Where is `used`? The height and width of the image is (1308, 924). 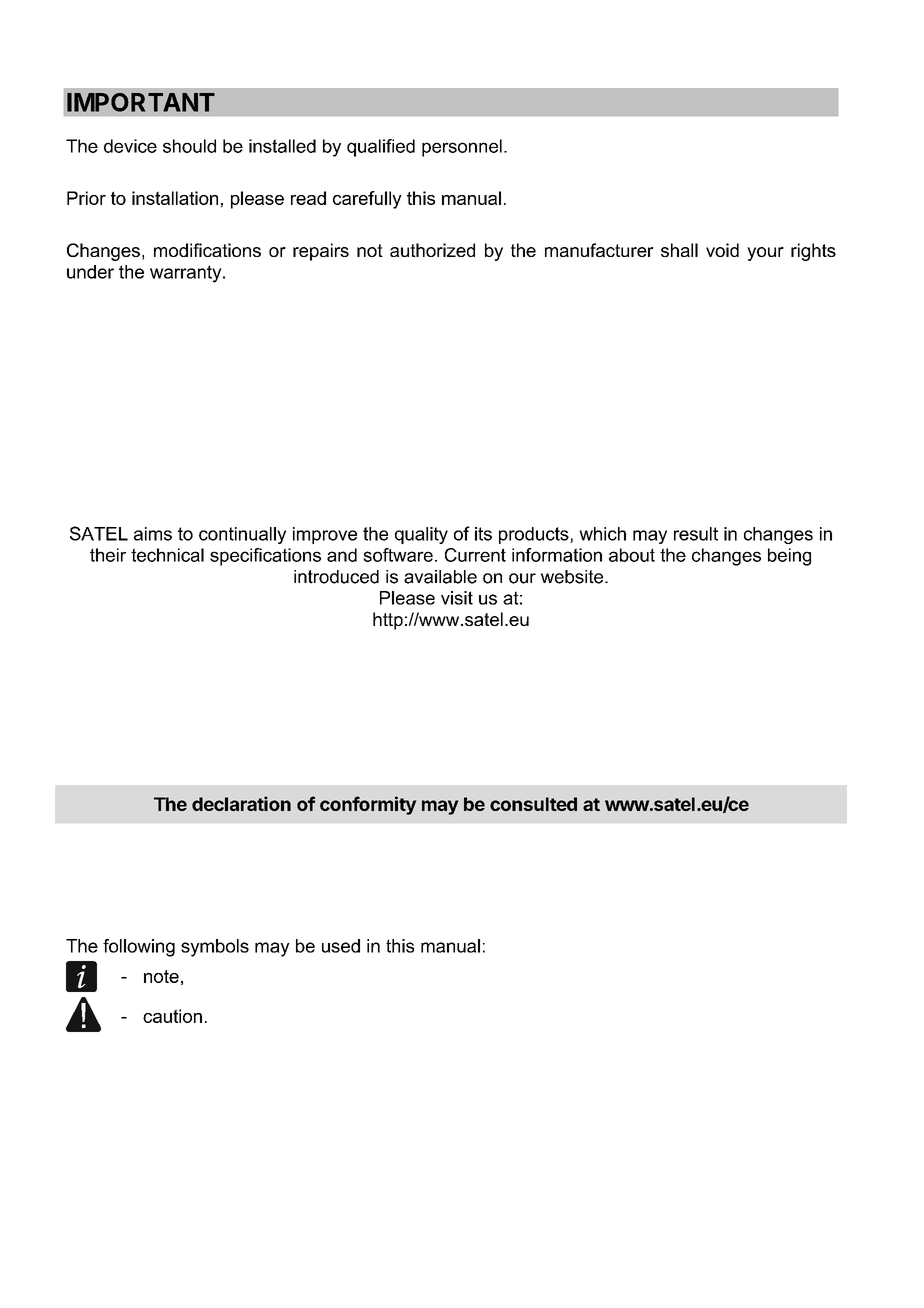
used is located at coordinates (341, 946).
